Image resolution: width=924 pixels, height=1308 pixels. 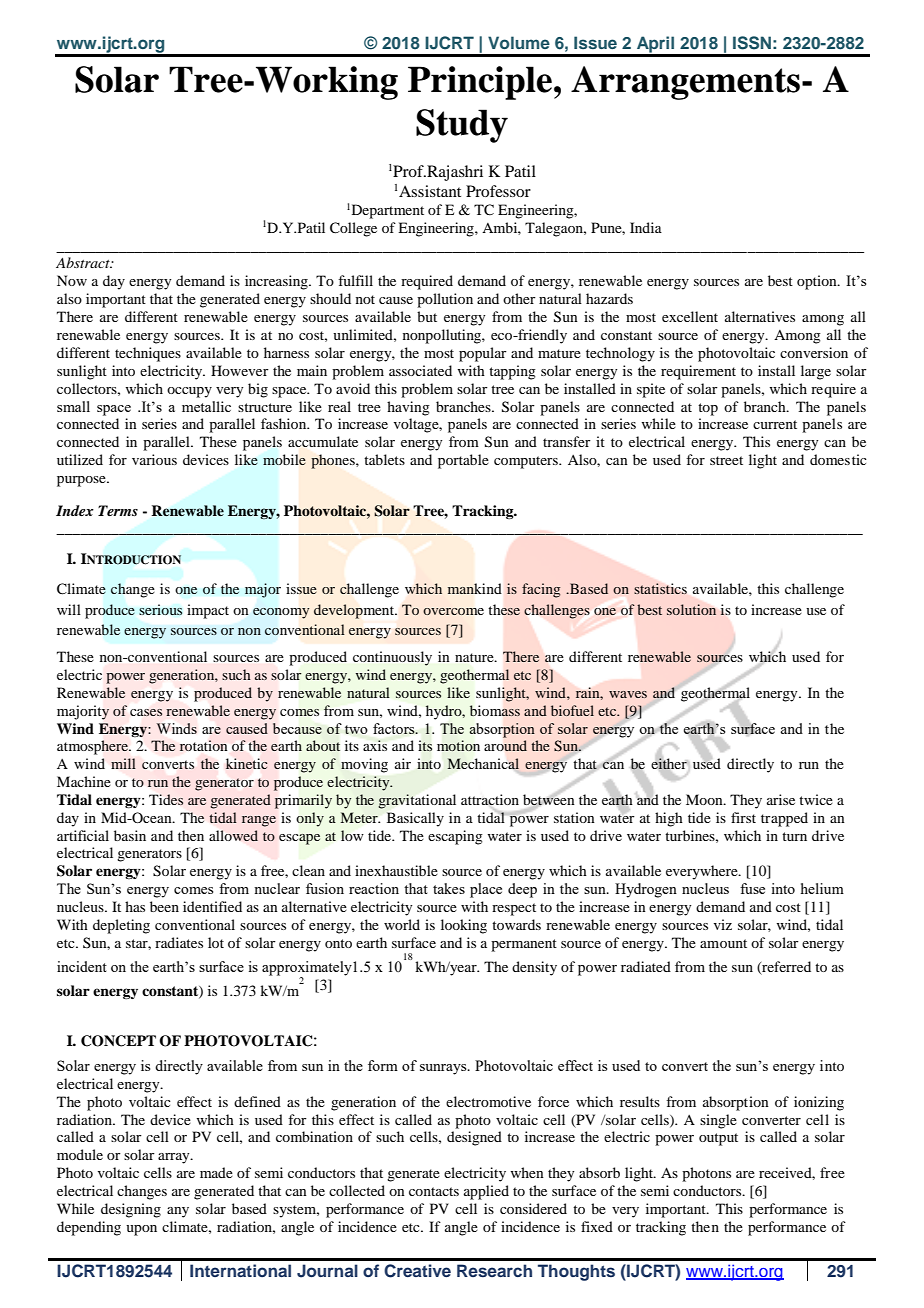 I want to click on techniques, so click(x=148, y=354).
